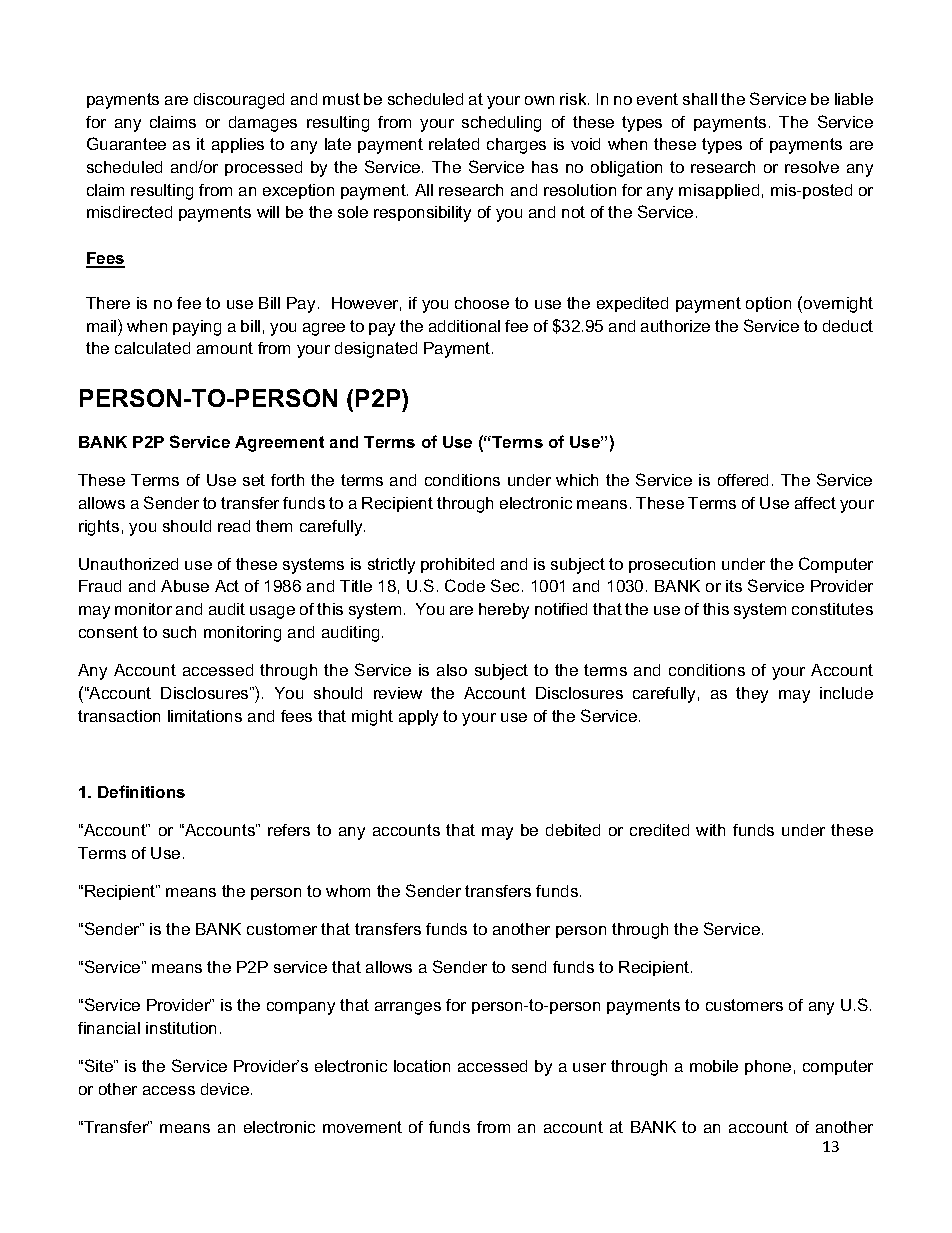  What do you see at coordinates (238, 145) in the page?
I see `applies` at bounding box center [238, 145].
